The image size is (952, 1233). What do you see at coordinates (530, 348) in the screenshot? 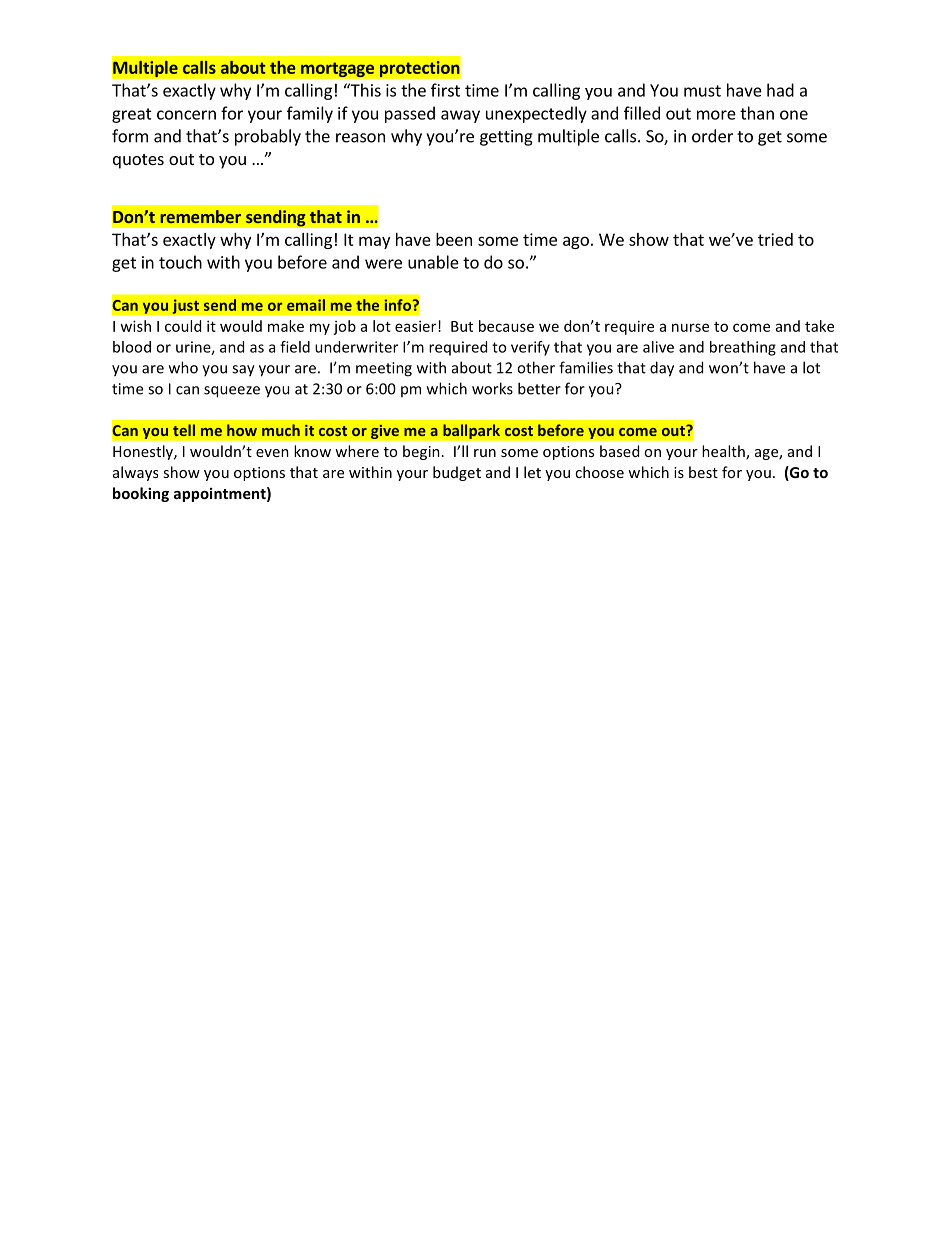
I see `verify` at bounding box center [530, 348].
